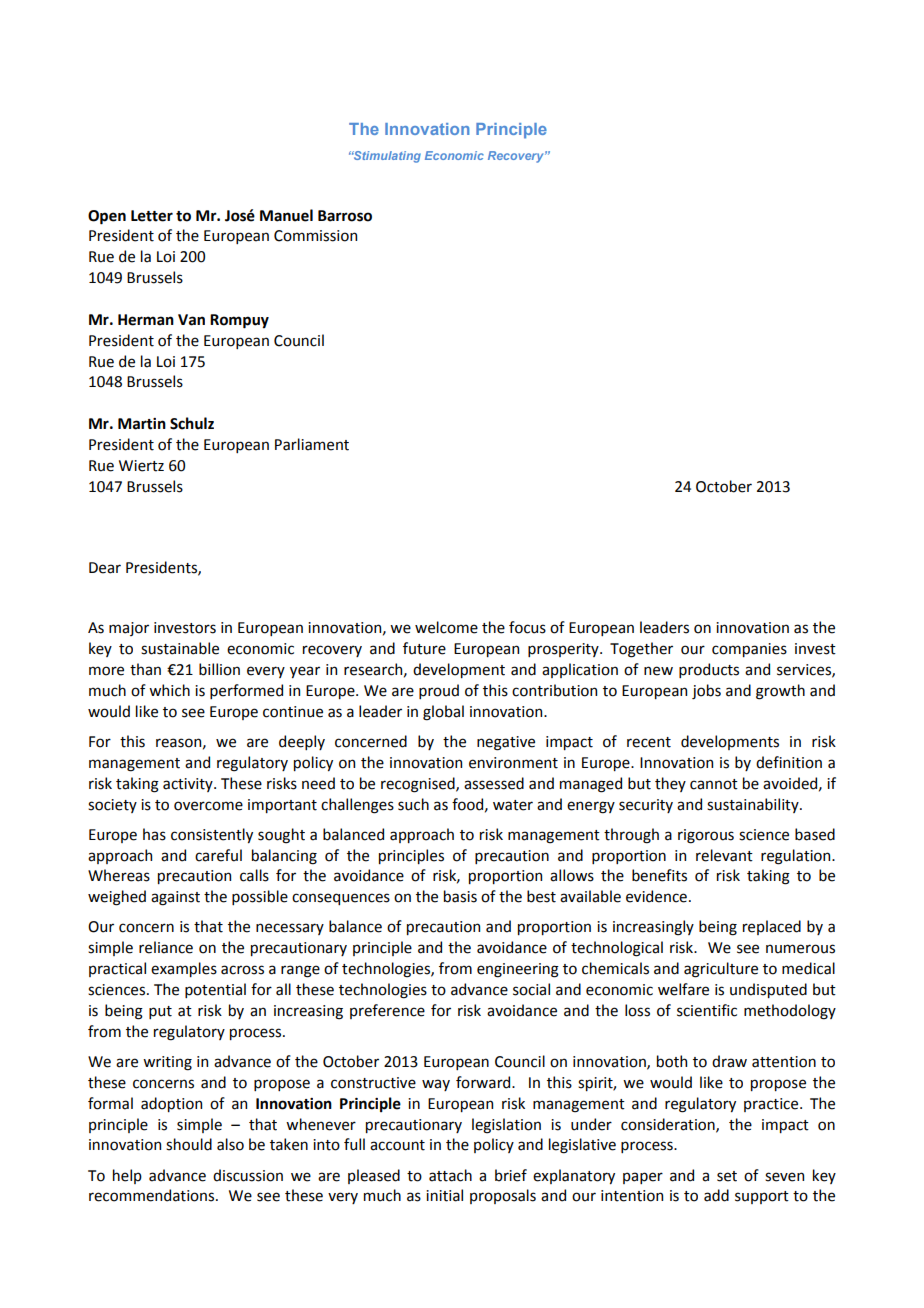 The width and height of the screenshot is (924, 1308). What do you see at coordinates (649, 742) in the screenshot?
I see `recent` at bounding box center [649, 742].
